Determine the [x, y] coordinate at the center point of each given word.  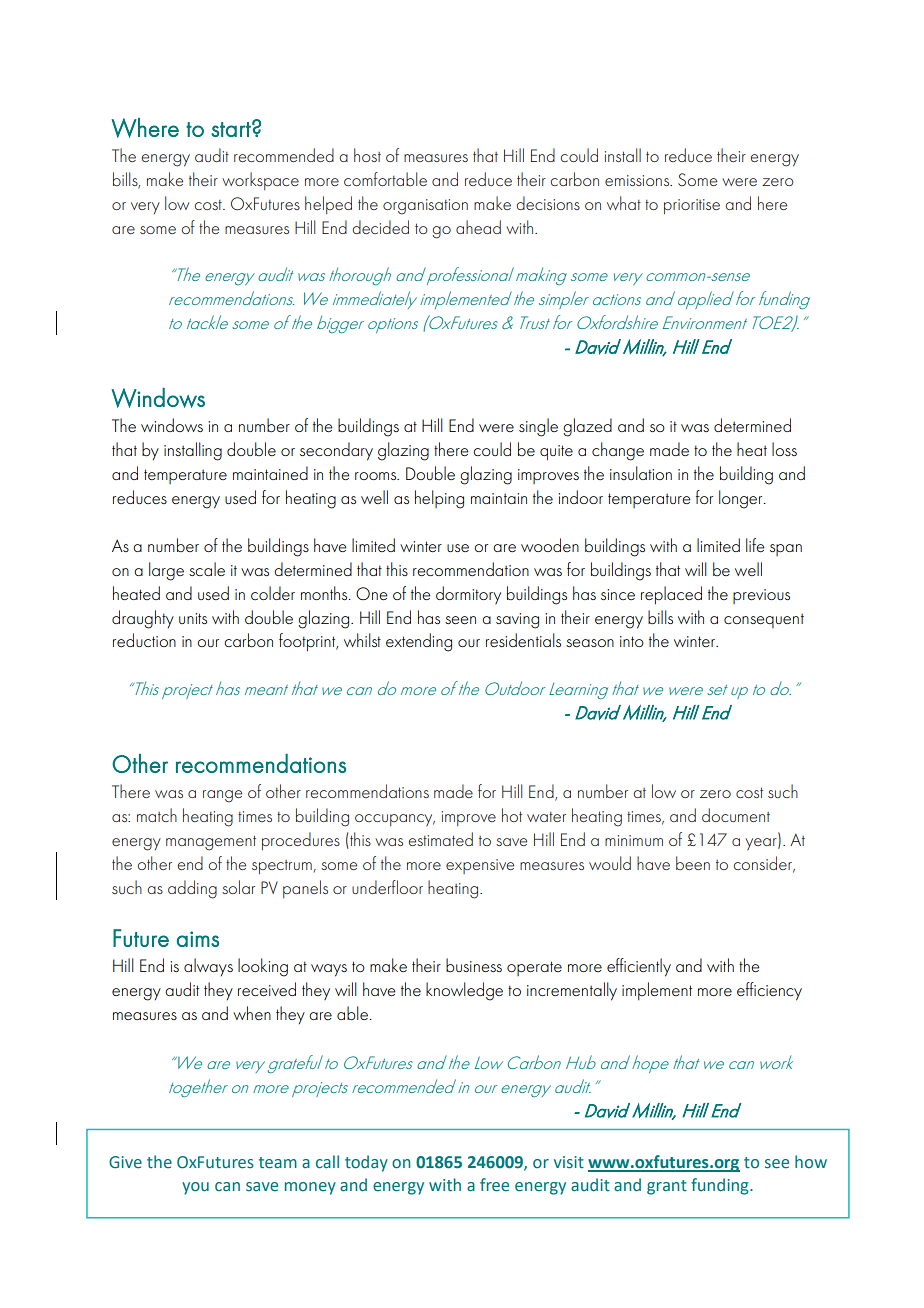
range [222, 796]
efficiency [769, 991]
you [195, 1188]
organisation [425, 207]
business [474, 965]
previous [761, 596]
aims [198, 939]
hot [512, 815]
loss [784, 449]
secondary [336, 451]
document [736, 815]
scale [207, 569]
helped [328, 205]
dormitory [468, 595]
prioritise [692, 206]
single [538, 427]
